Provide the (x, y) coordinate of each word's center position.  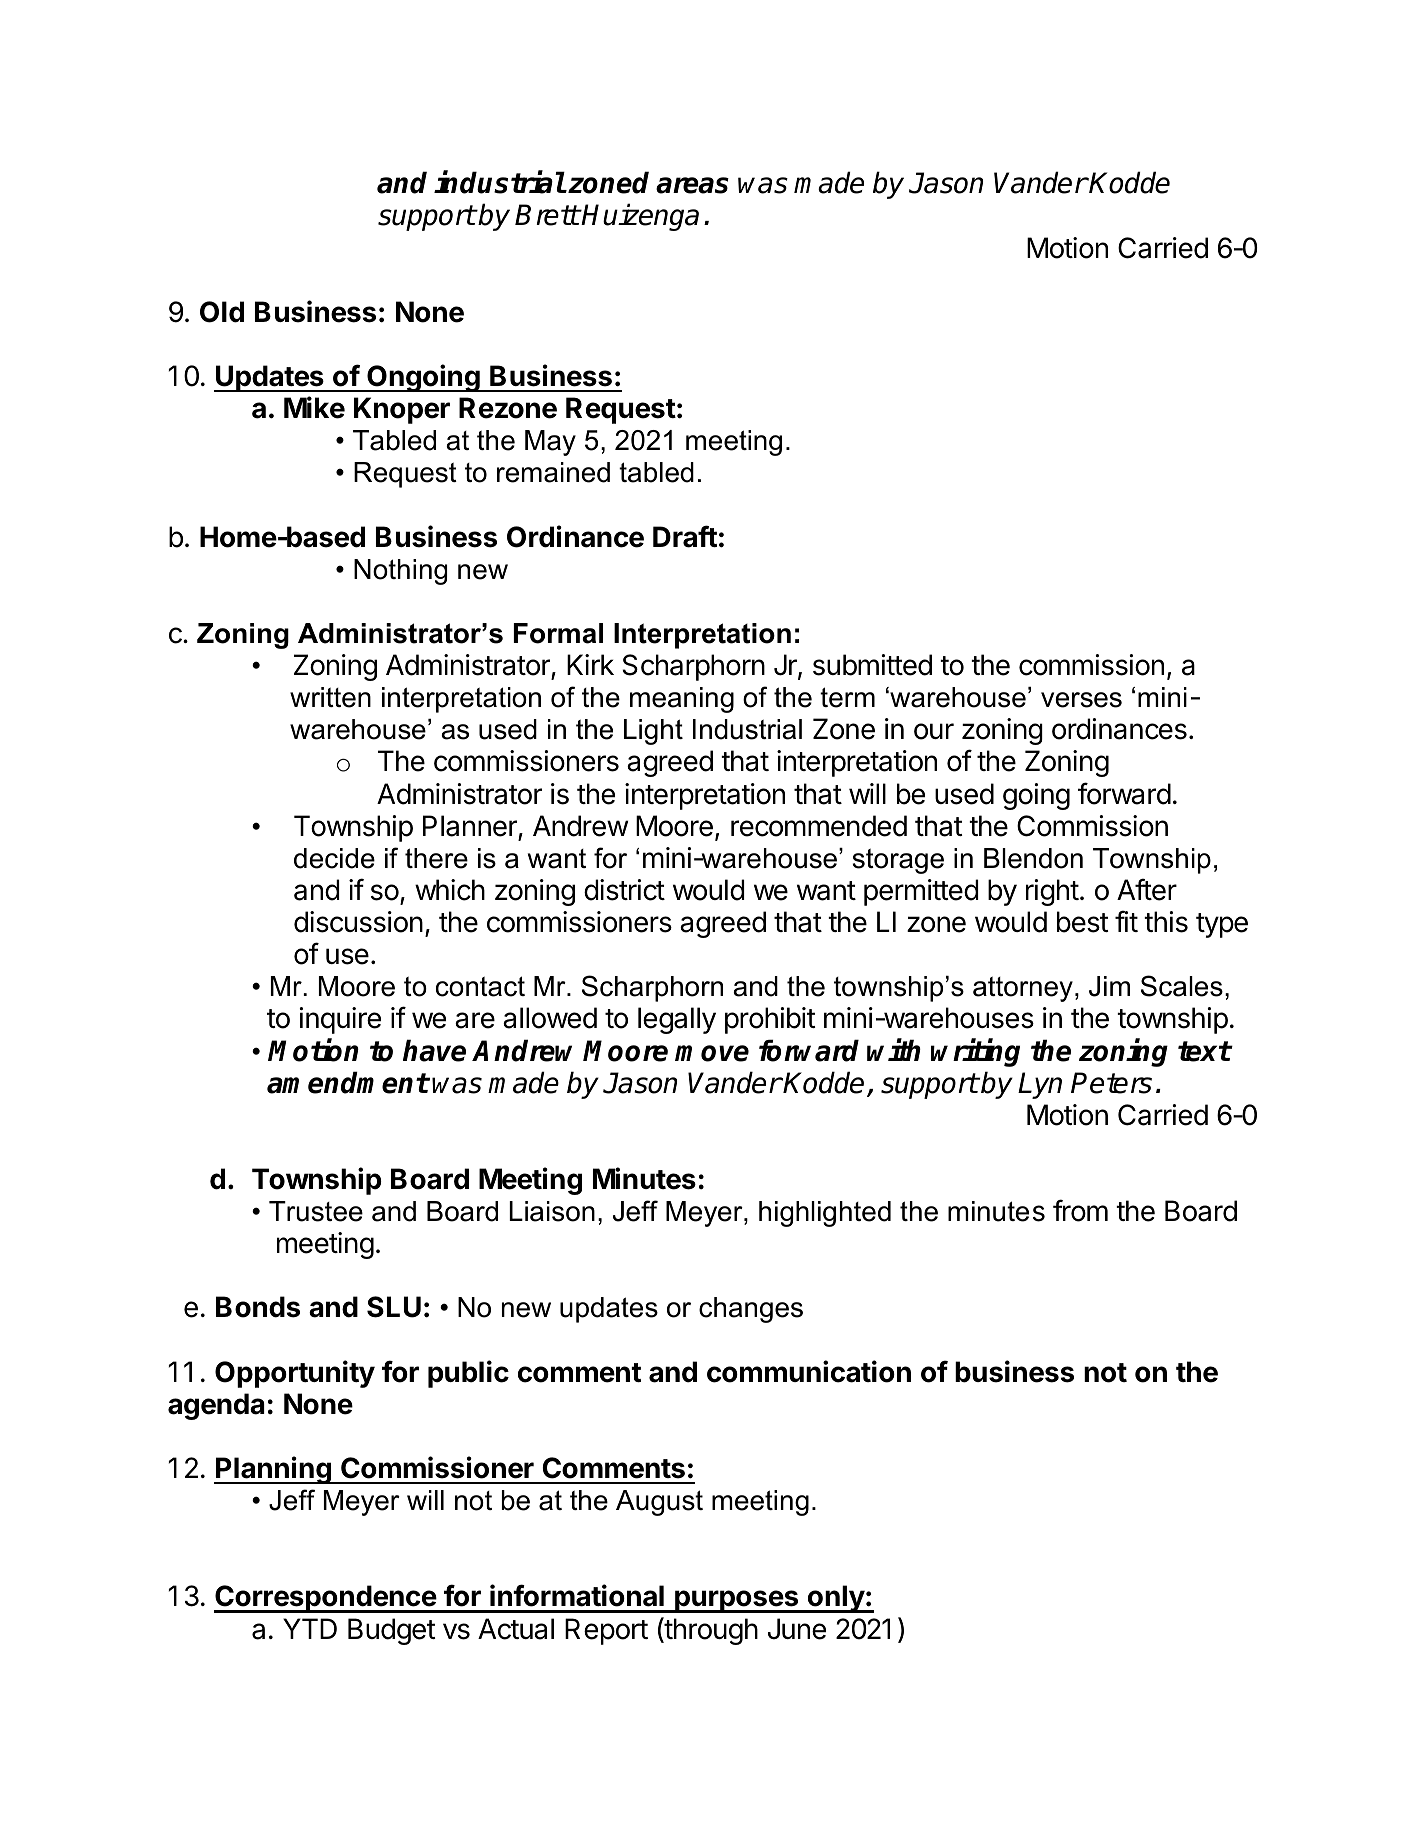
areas (692, 185)
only (835, 1599)
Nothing (400, 572)
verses (1081, 700)
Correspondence (326, 1599)
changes (751, 1310)
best (1083, 922)
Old (222, 312)
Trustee (316, 1211)
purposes (737, 1601)
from (1080, 1210)
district (624, 890)
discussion (358, 922)
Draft (685, 536)
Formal (558, 633)
